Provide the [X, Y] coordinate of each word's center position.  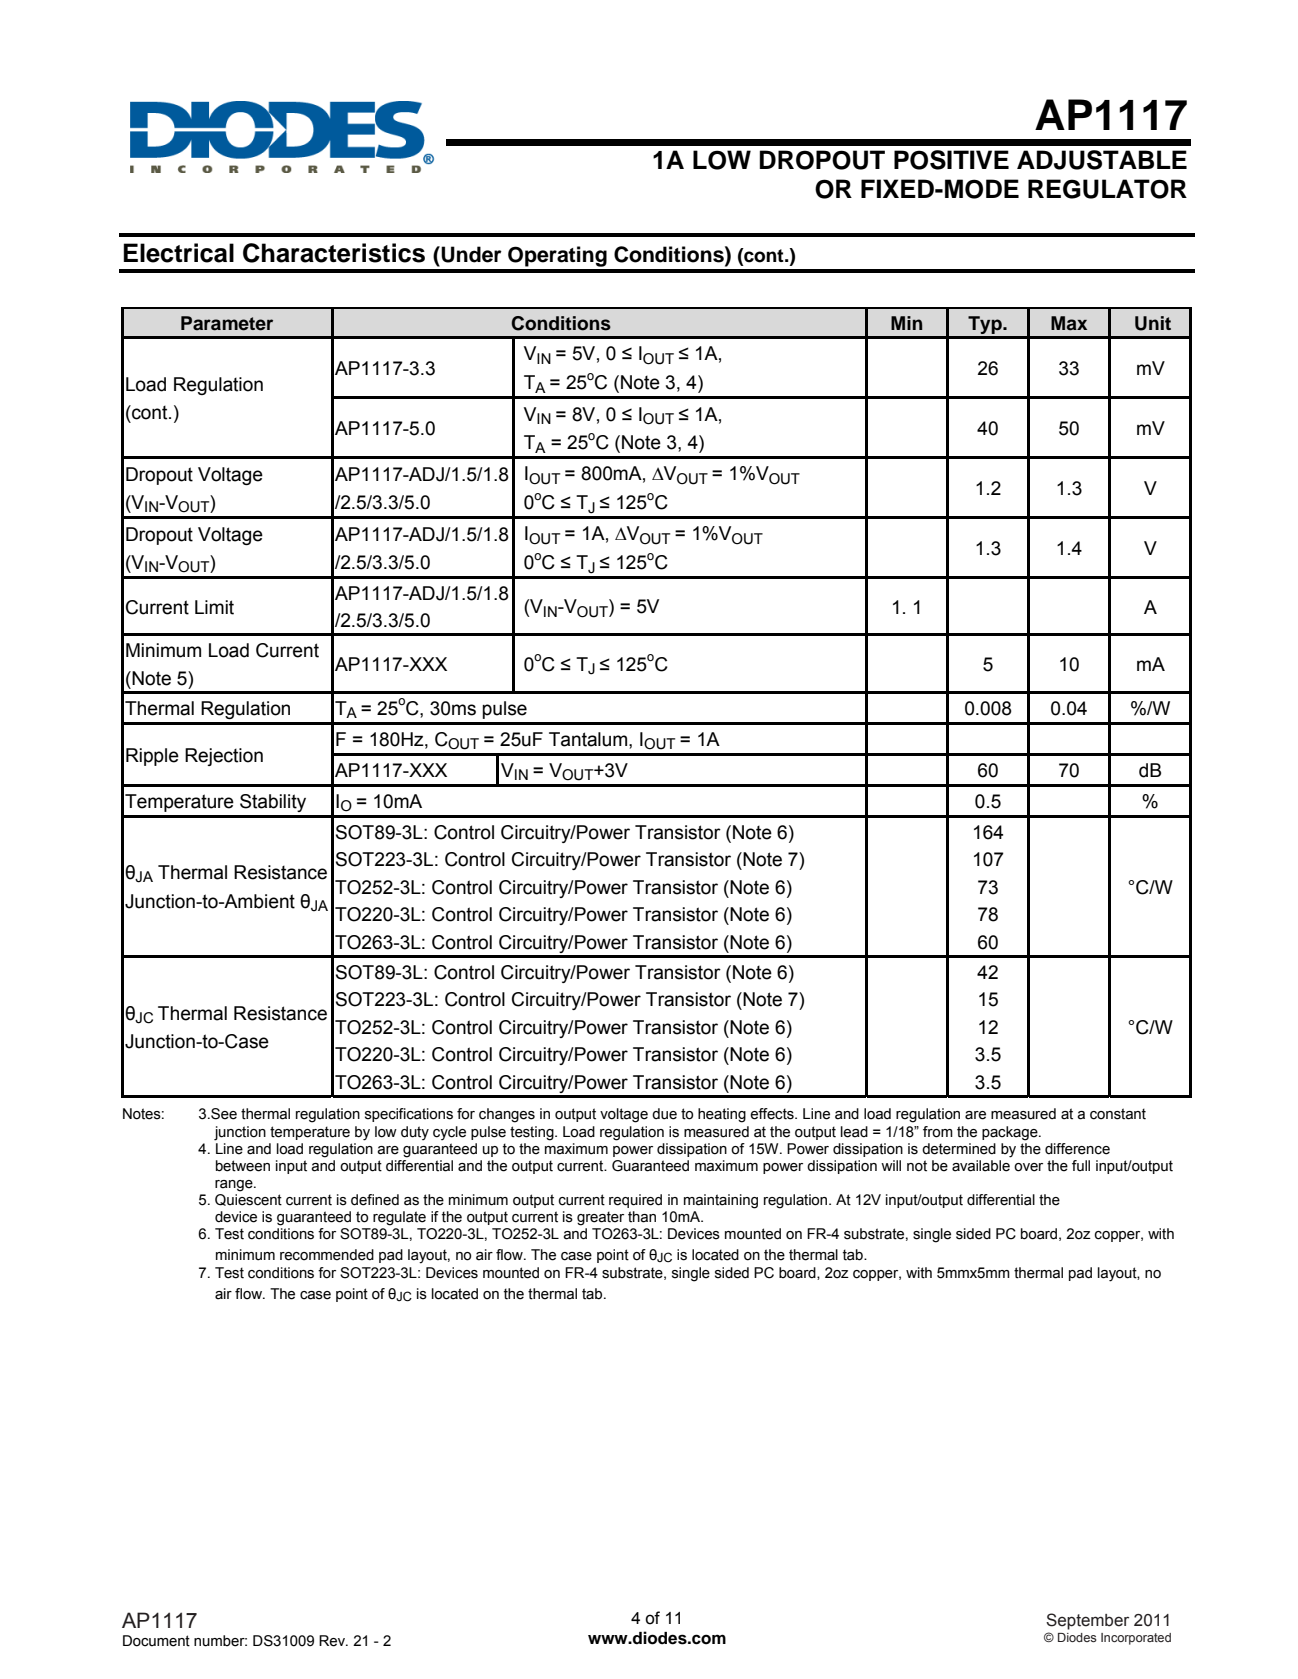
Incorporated [1136, 1639]
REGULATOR [1107, 189]
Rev [333, 1641]
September [1087, 1621]
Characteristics [334, 253]
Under [470, 254]
